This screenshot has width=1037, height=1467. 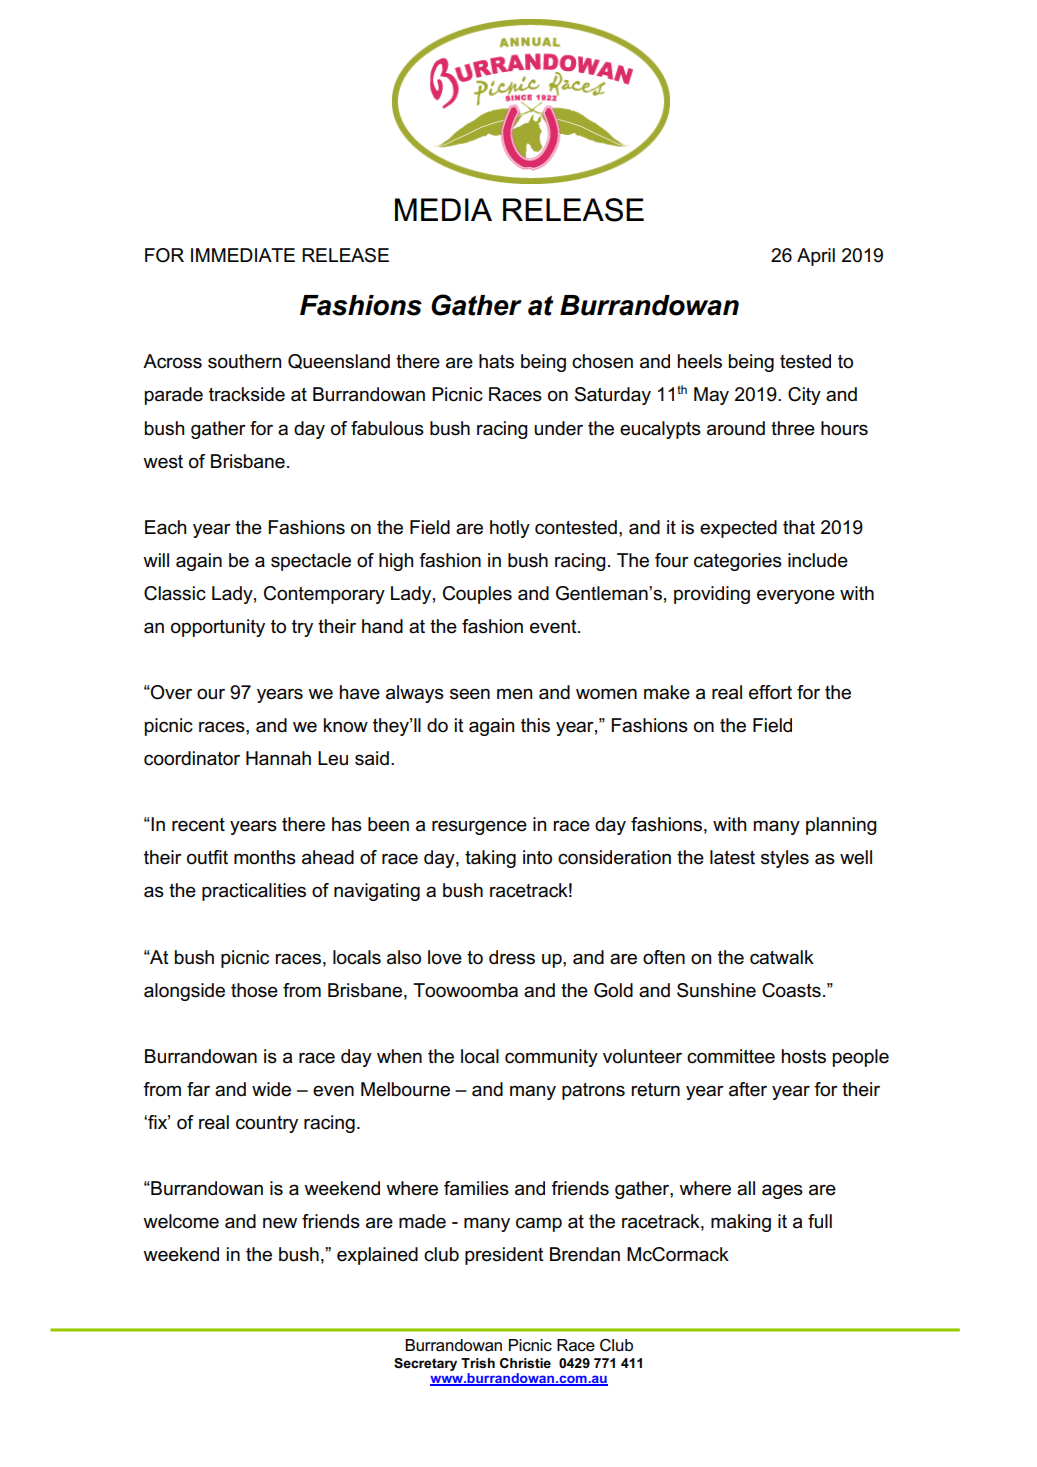 I want to click on country, so click(x=267, y=1124).
